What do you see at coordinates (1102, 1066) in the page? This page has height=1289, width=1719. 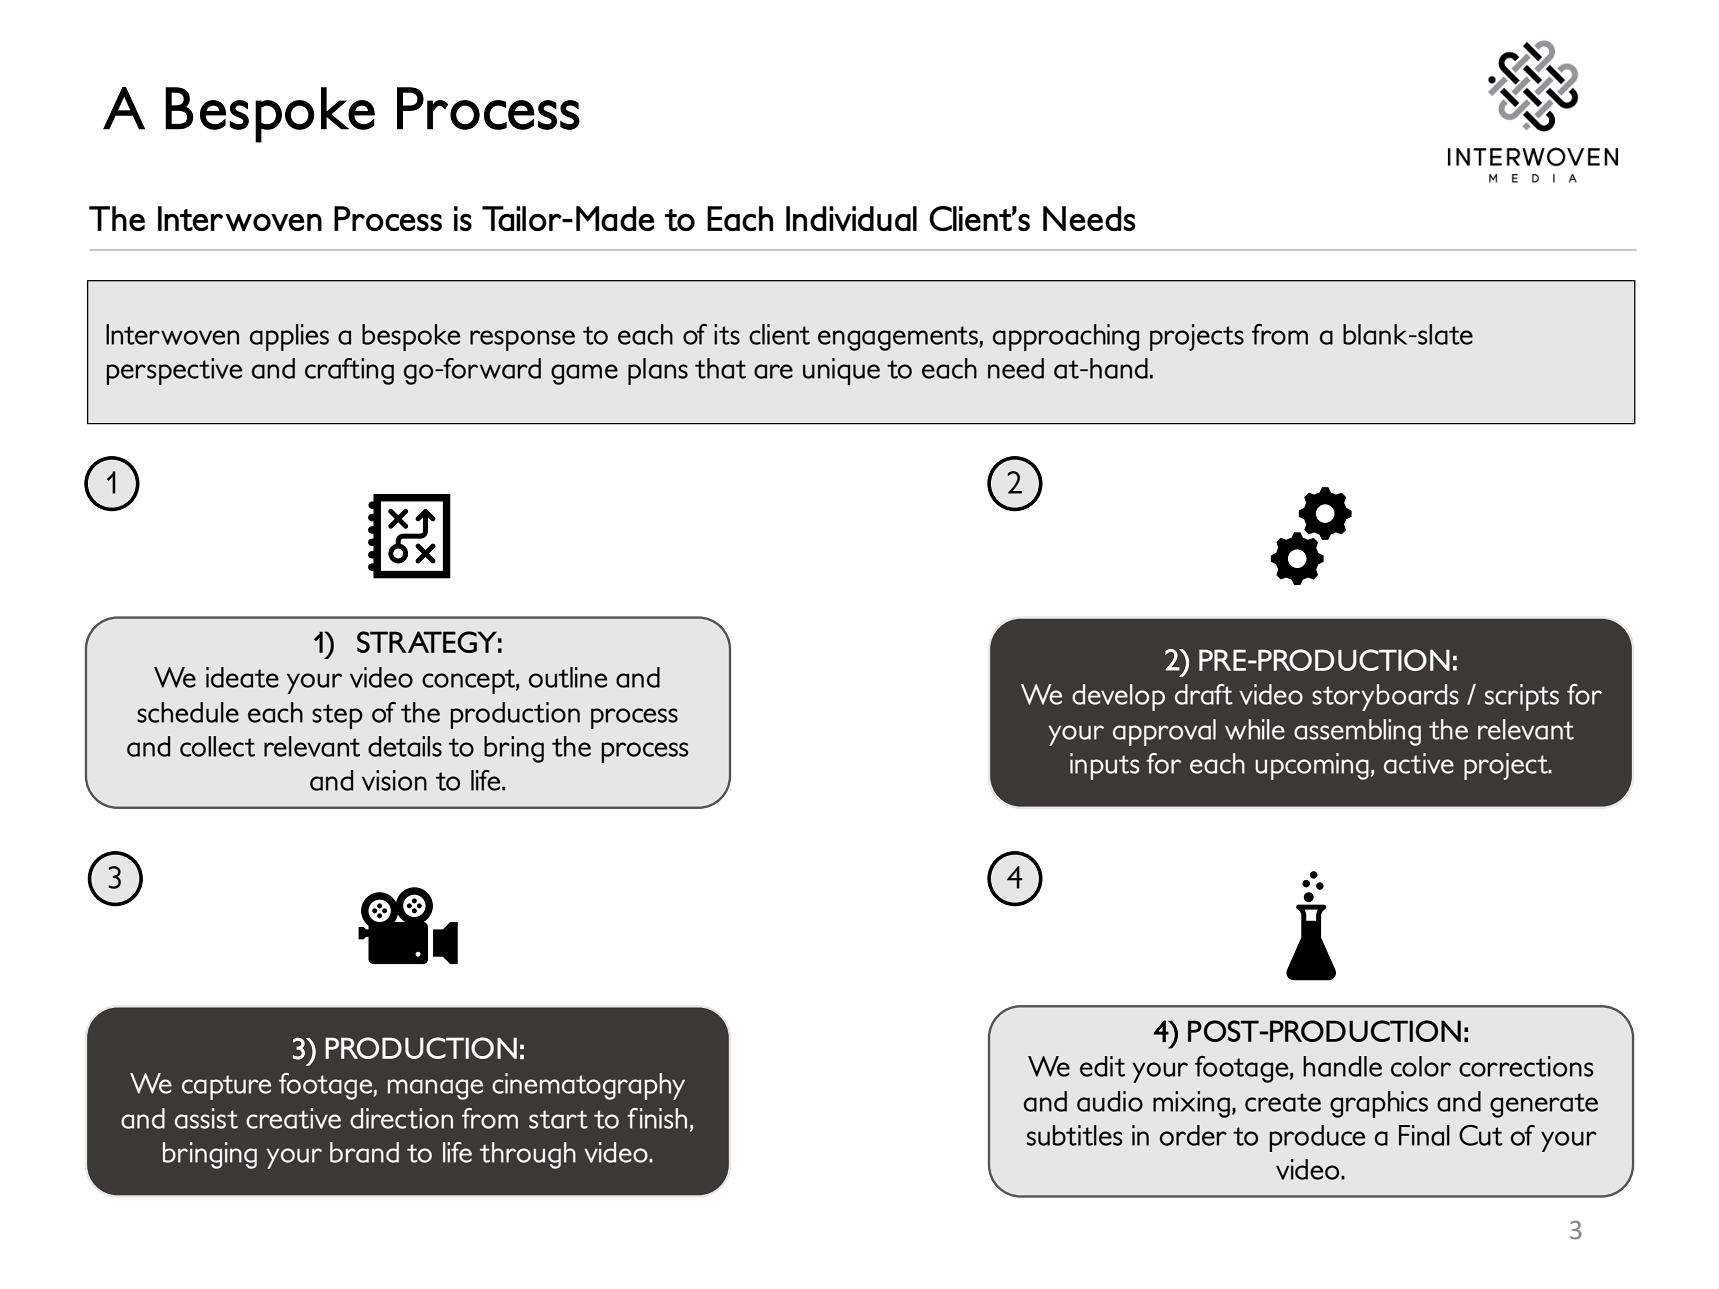 I see `edit` at bounding box center [1102, 1066].
